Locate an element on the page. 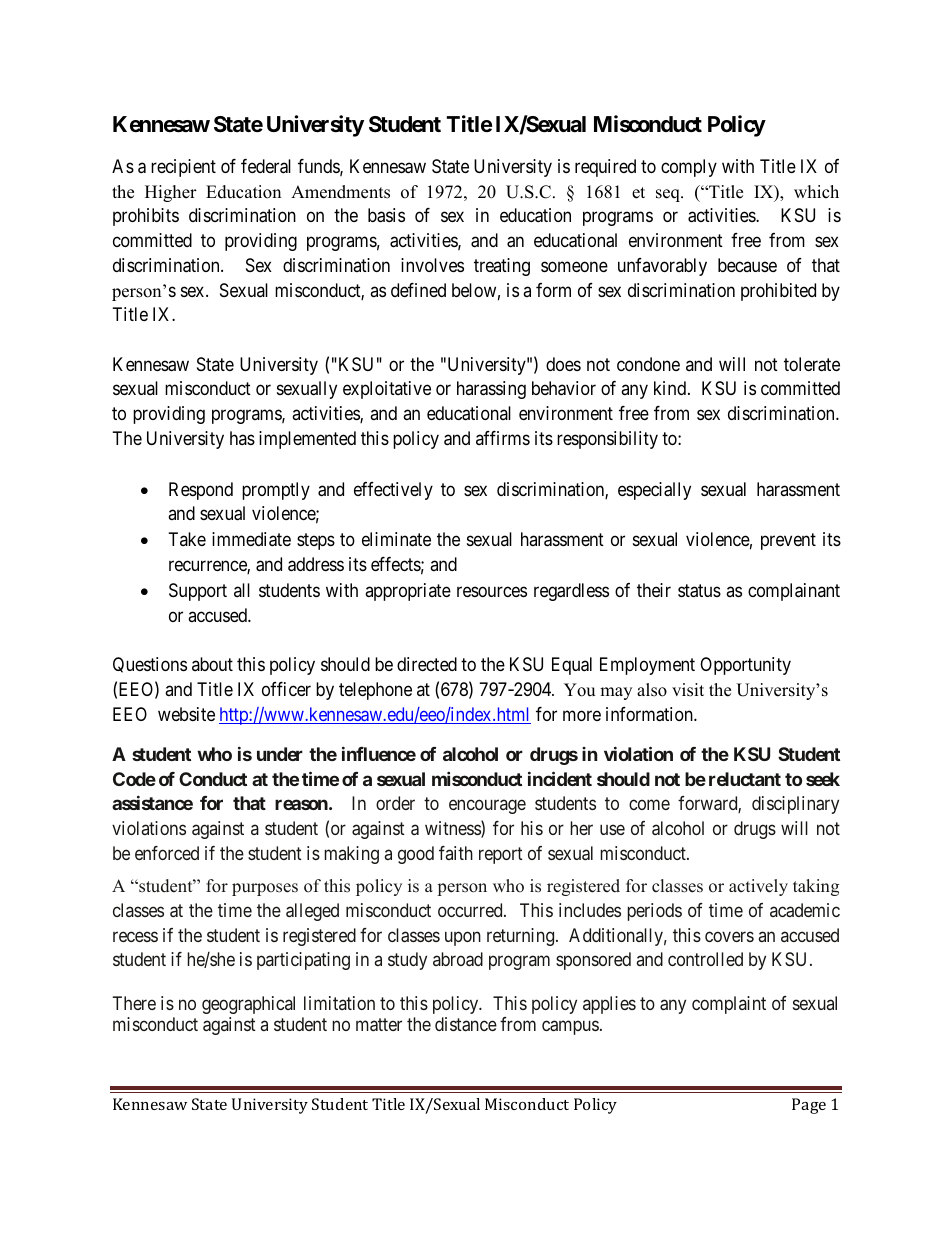  basis is located at coordinates (386, 215).
